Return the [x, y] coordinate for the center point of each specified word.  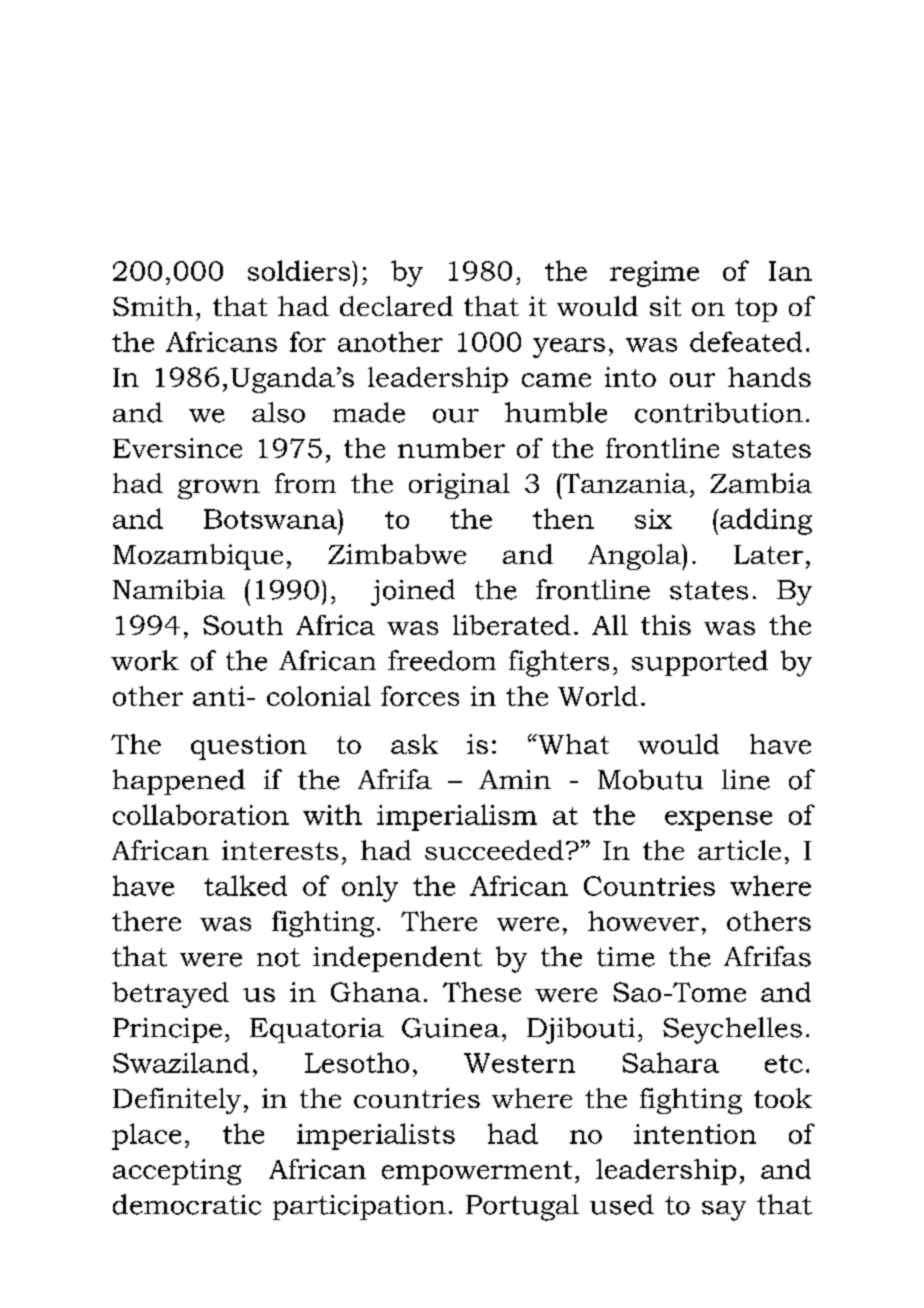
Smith [153, 306]
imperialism [457, 817]
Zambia [761, 483]
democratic [187, 1204]
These [482, 992]
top [756, 310]
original [459, 486]
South [243, 625]
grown [219, 489]
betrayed [170, 995]
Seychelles [732, 1030]
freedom [442, 660]
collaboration [201, 814]
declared [396, 306]
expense [718, 821]
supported [700, 663]
